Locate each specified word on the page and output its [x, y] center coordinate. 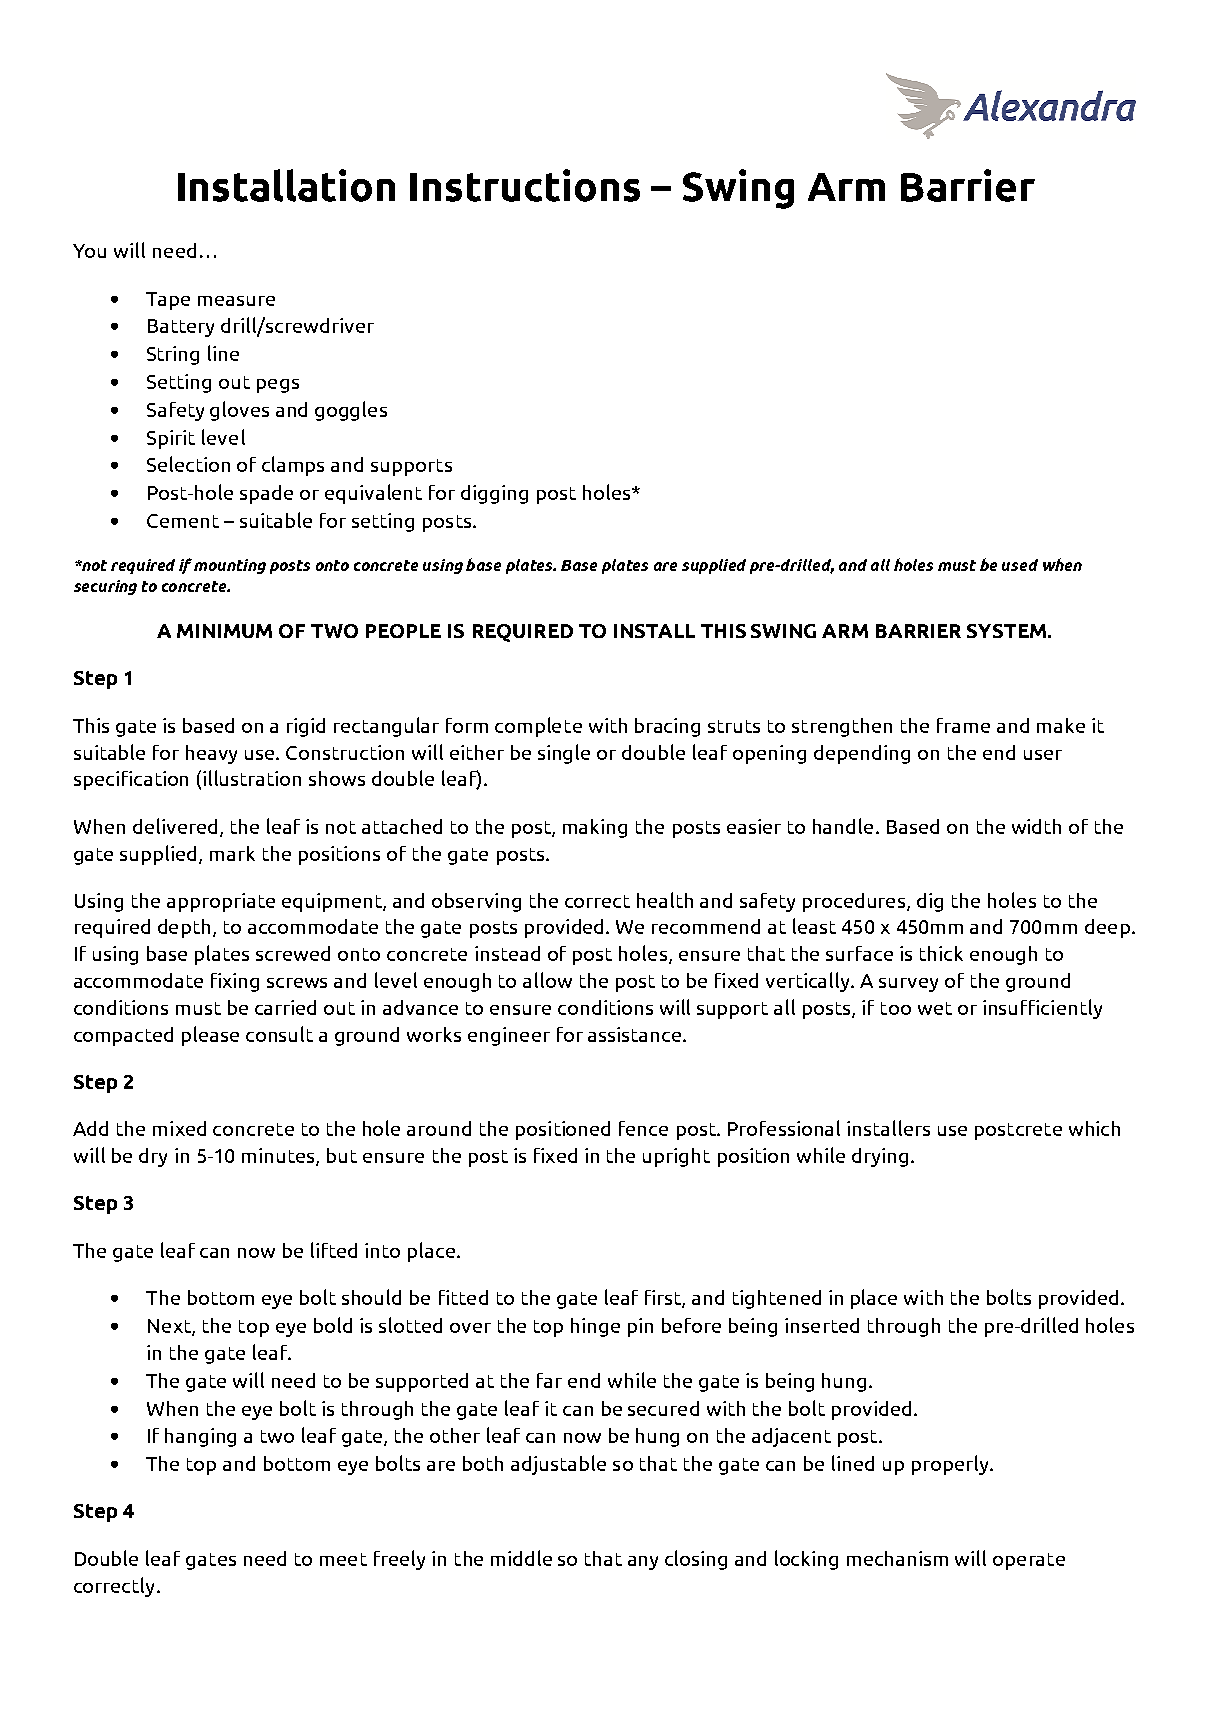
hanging [200, 1437]
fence [643, 1128]
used [1020, 565]
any [643, 1563]
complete [538, 727]
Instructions [525, 185]
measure [236, 301]
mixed [179, 1128]
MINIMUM [224, 631]
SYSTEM [1006, 631]
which [1094, 1128]
